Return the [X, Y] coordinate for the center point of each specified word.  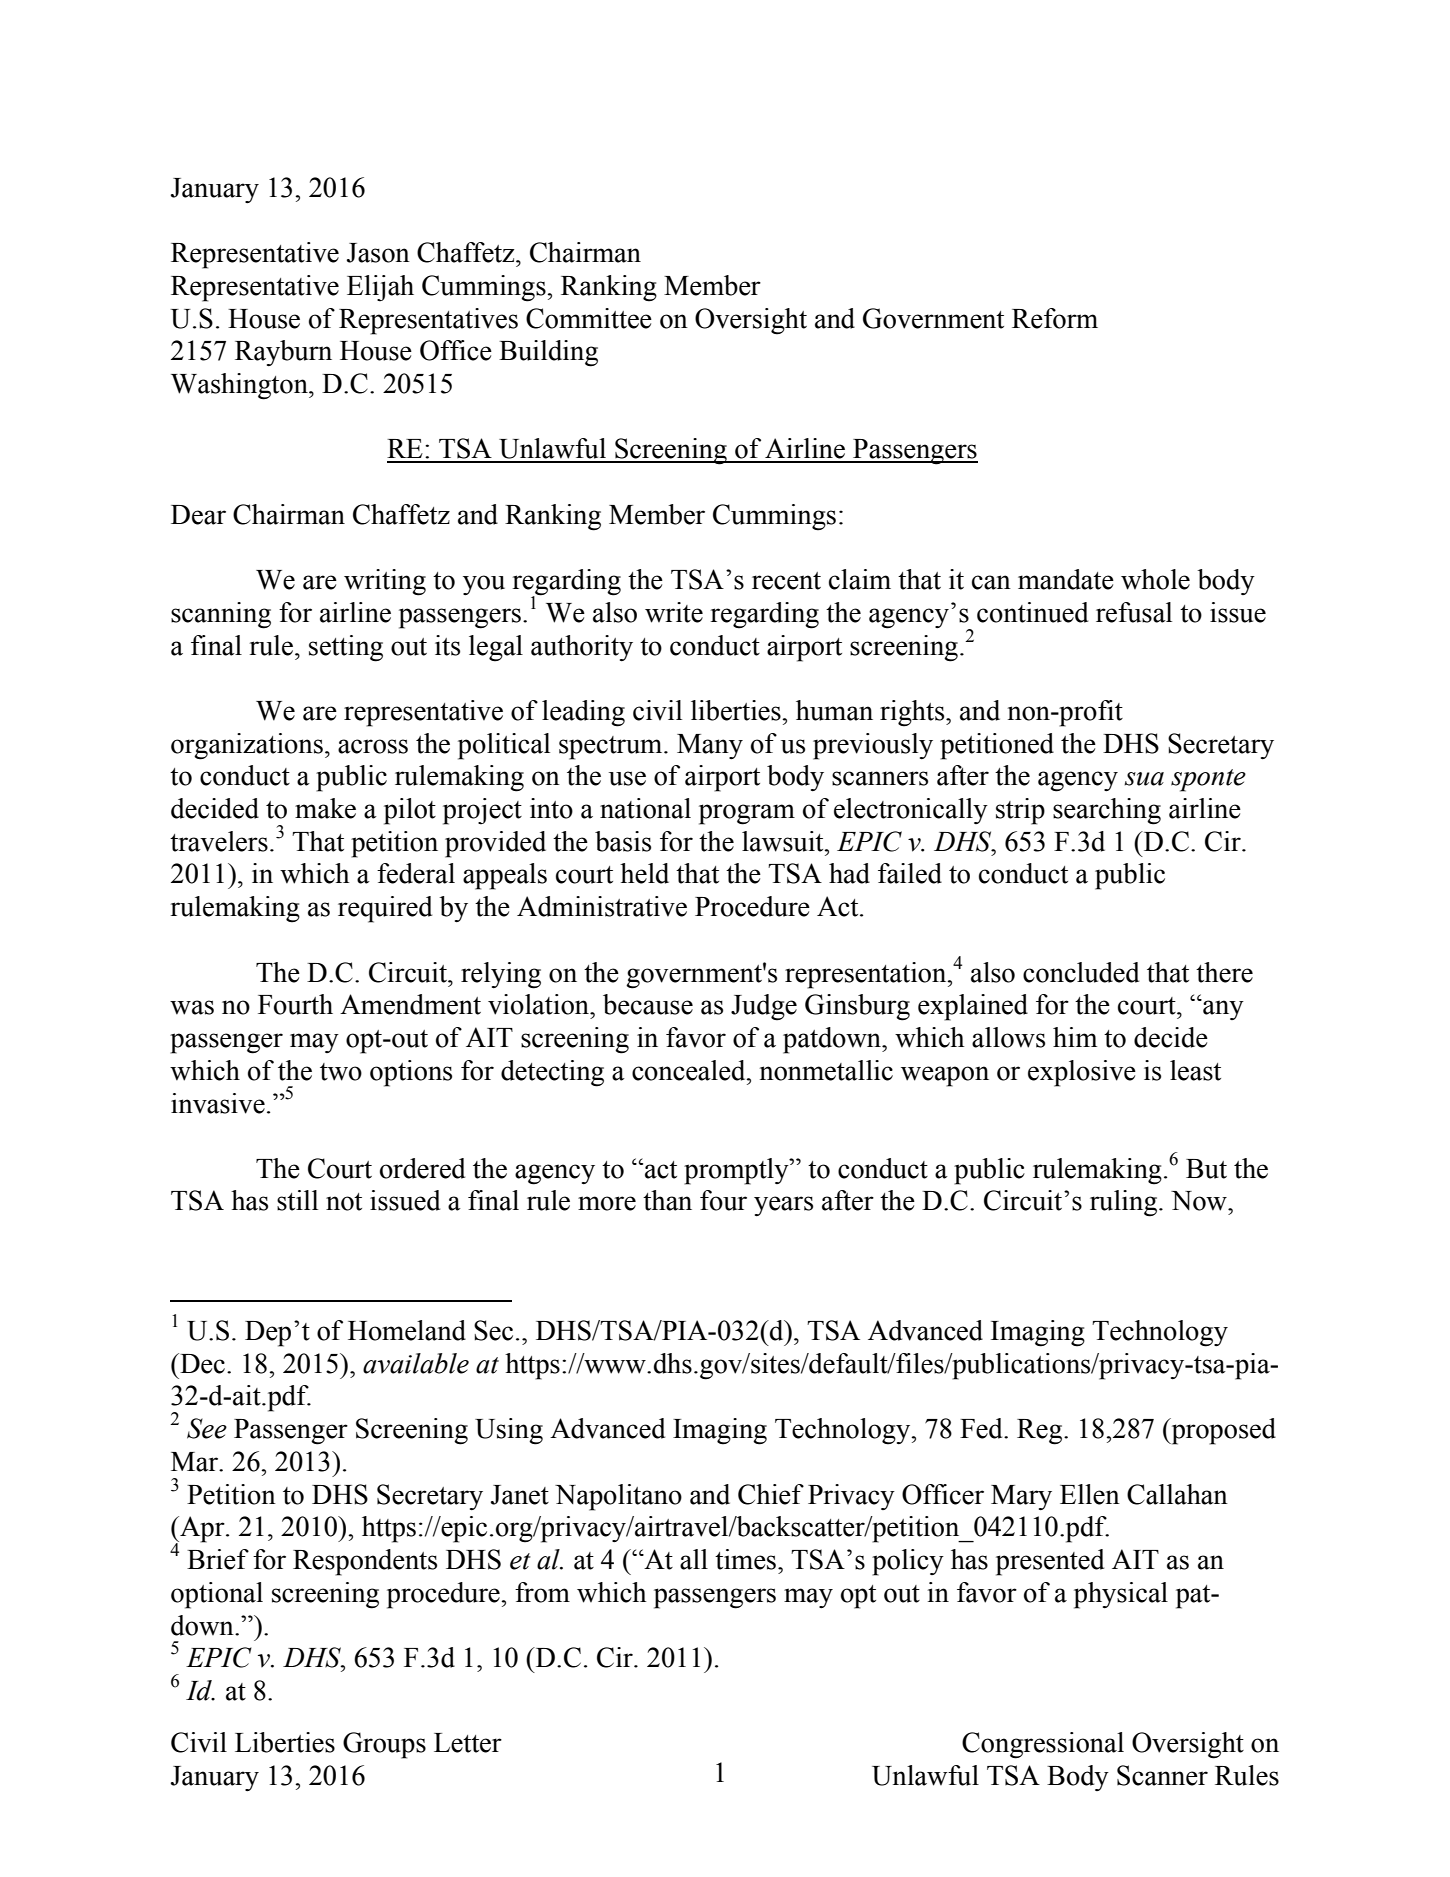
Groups [384, 1745]
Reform [1055, 318]
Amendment [410, 1004]
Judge [764, 1007]
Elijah [380, 288]
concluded [1081, 972]
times [747, 1559]
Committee [589, 318]
